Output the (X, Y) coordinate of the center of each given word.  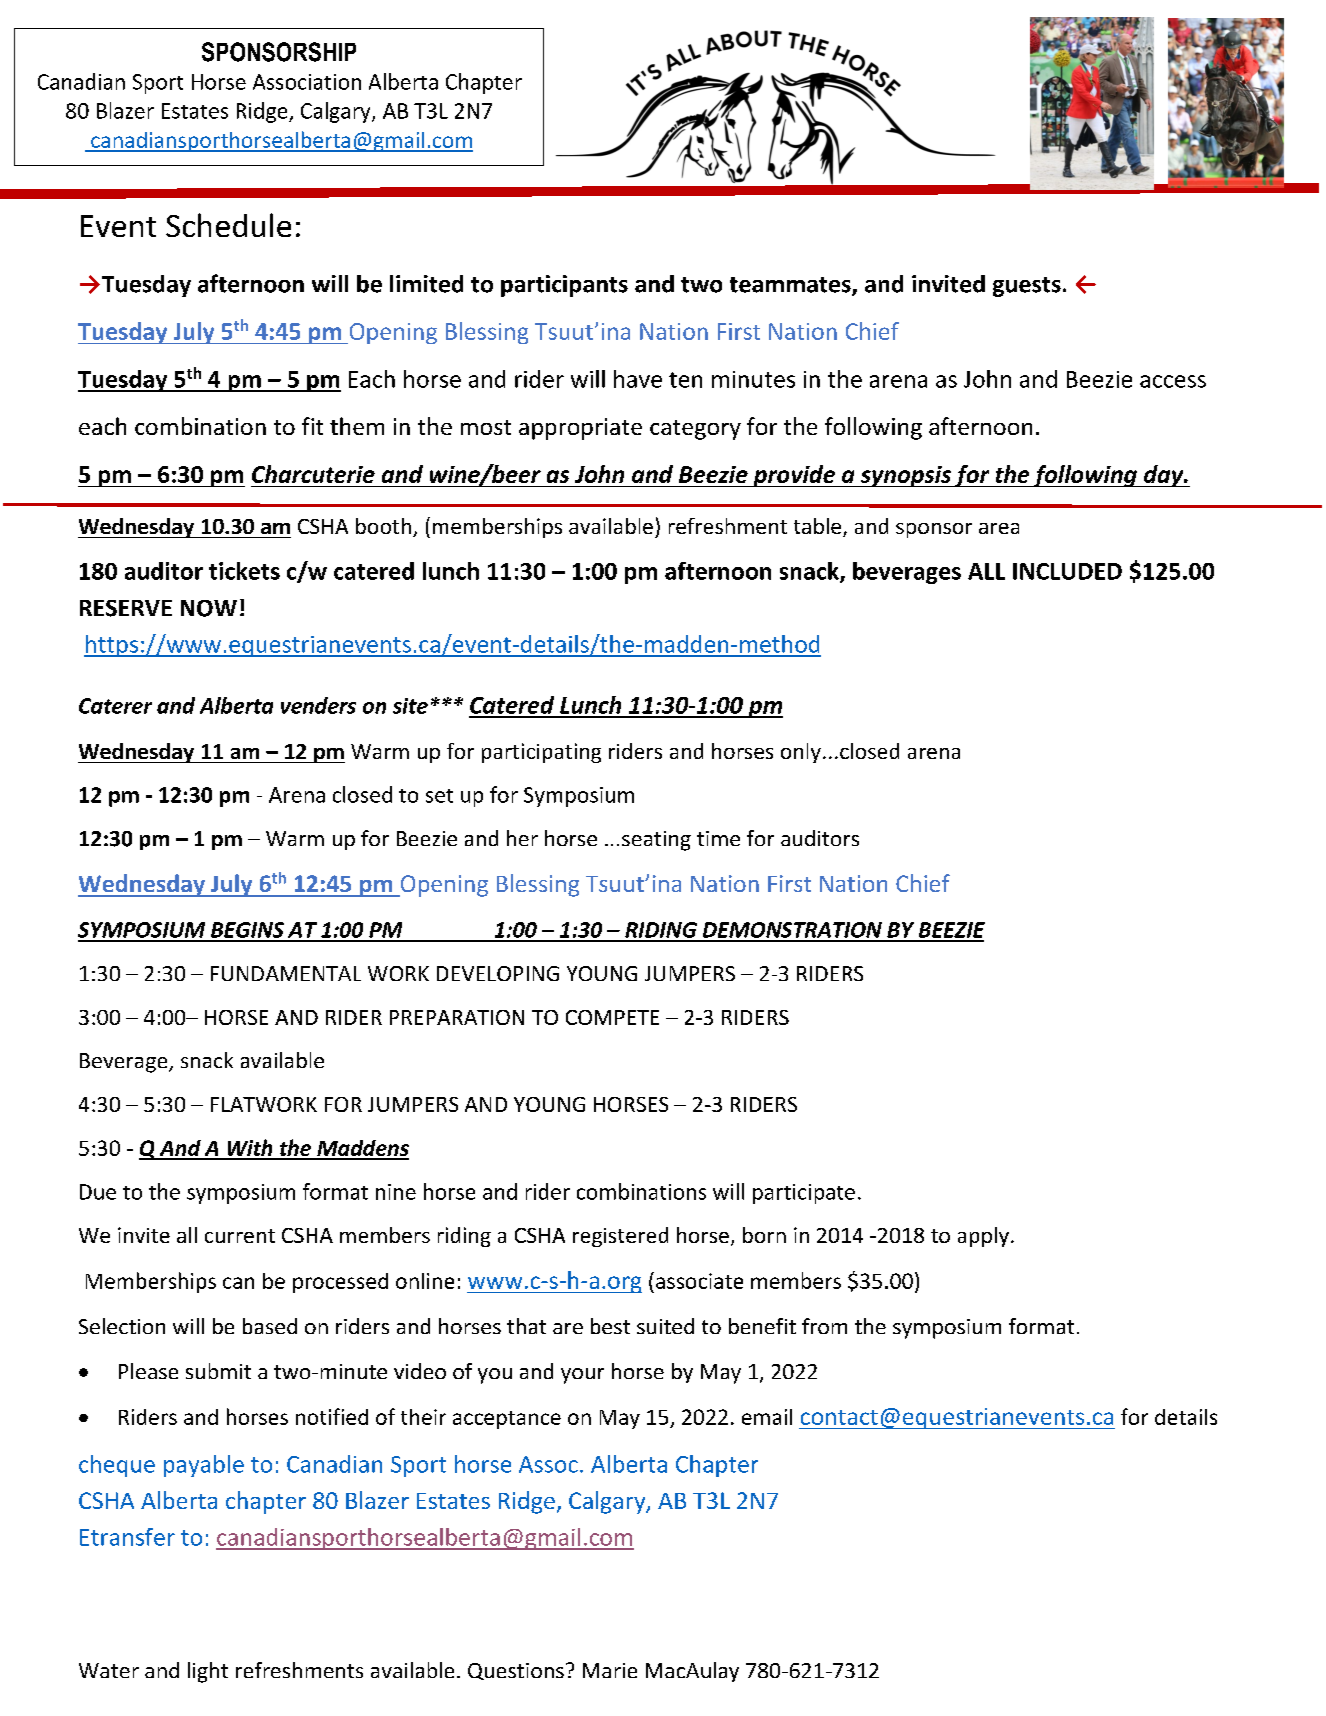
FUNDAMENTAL (286, 973)
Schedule (228, 225)
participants (564, 286)
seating (656, 841)
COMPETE (612, 1017)
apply (983, 1237)
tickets (244, 571)
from (824, 1326)
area (999, 528)
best (610, 1326)
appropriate (580, 429)
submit (218, 1371)
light (208, 1672)
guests (1027, 287)
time (718, 838)
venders (318, 705)
